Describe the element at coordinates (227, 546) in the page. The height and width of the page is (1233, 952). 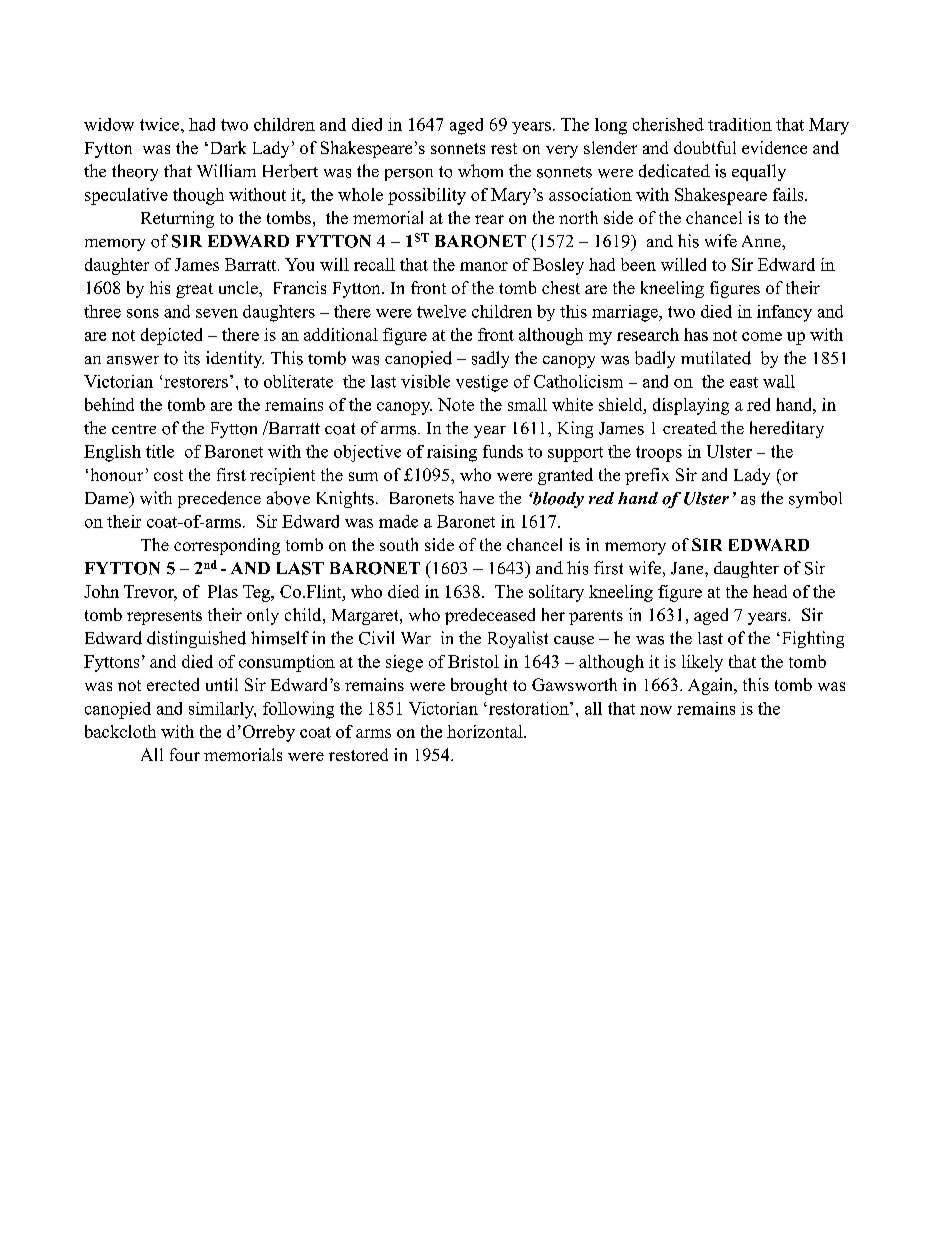
I see `corresponding` at that location.
